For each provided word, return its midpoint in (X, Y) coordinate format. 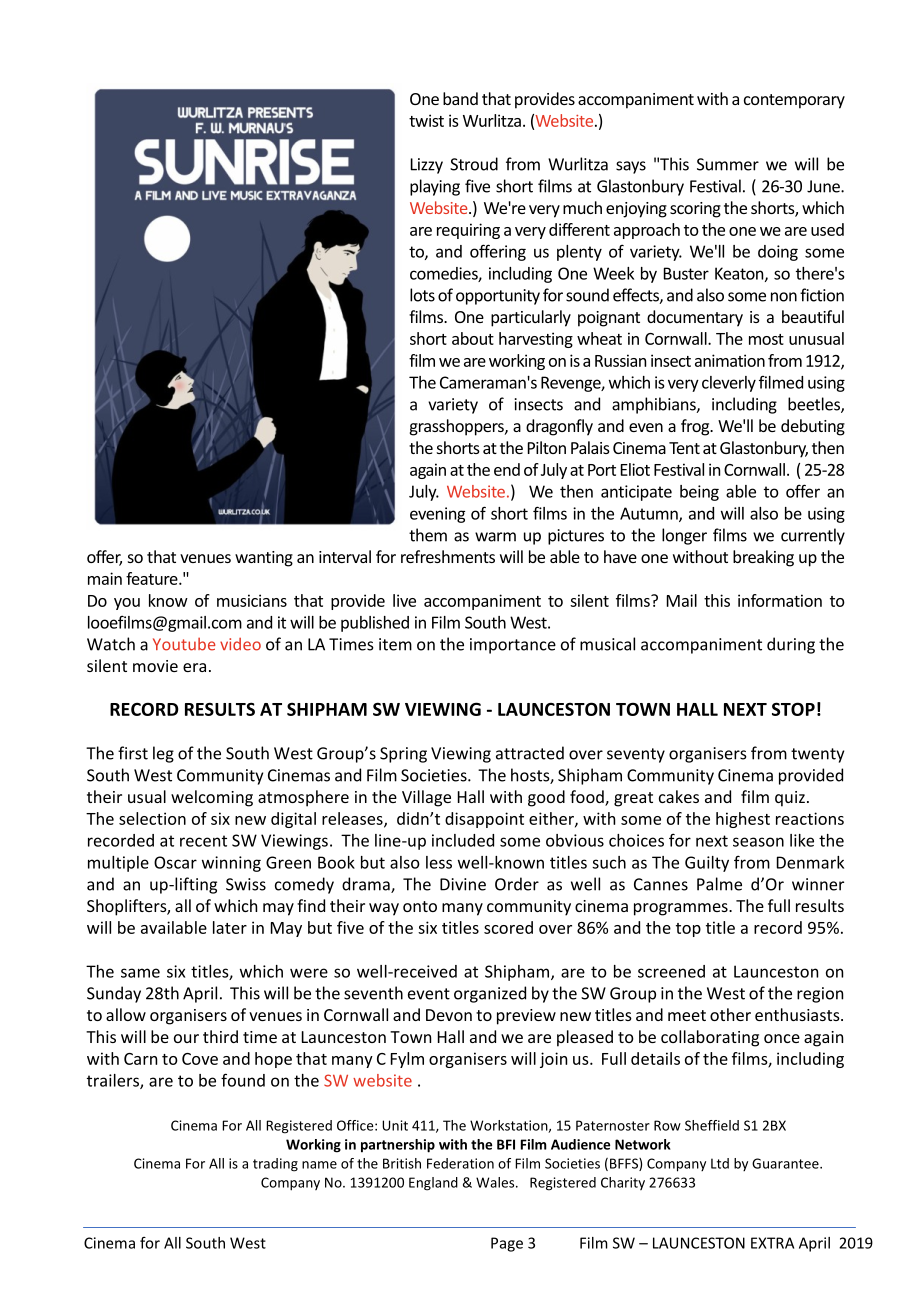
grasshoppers (458, 427)
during (791, 645)
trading (275, 1165)
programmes (682, 909)
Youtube (184, 644)
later (230, 927)
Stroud (474, 164)
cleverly (729, 384)
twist (426, 120)
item (395, 644)
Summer (728, 164)
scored (508, 927)
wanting (264, 559)
